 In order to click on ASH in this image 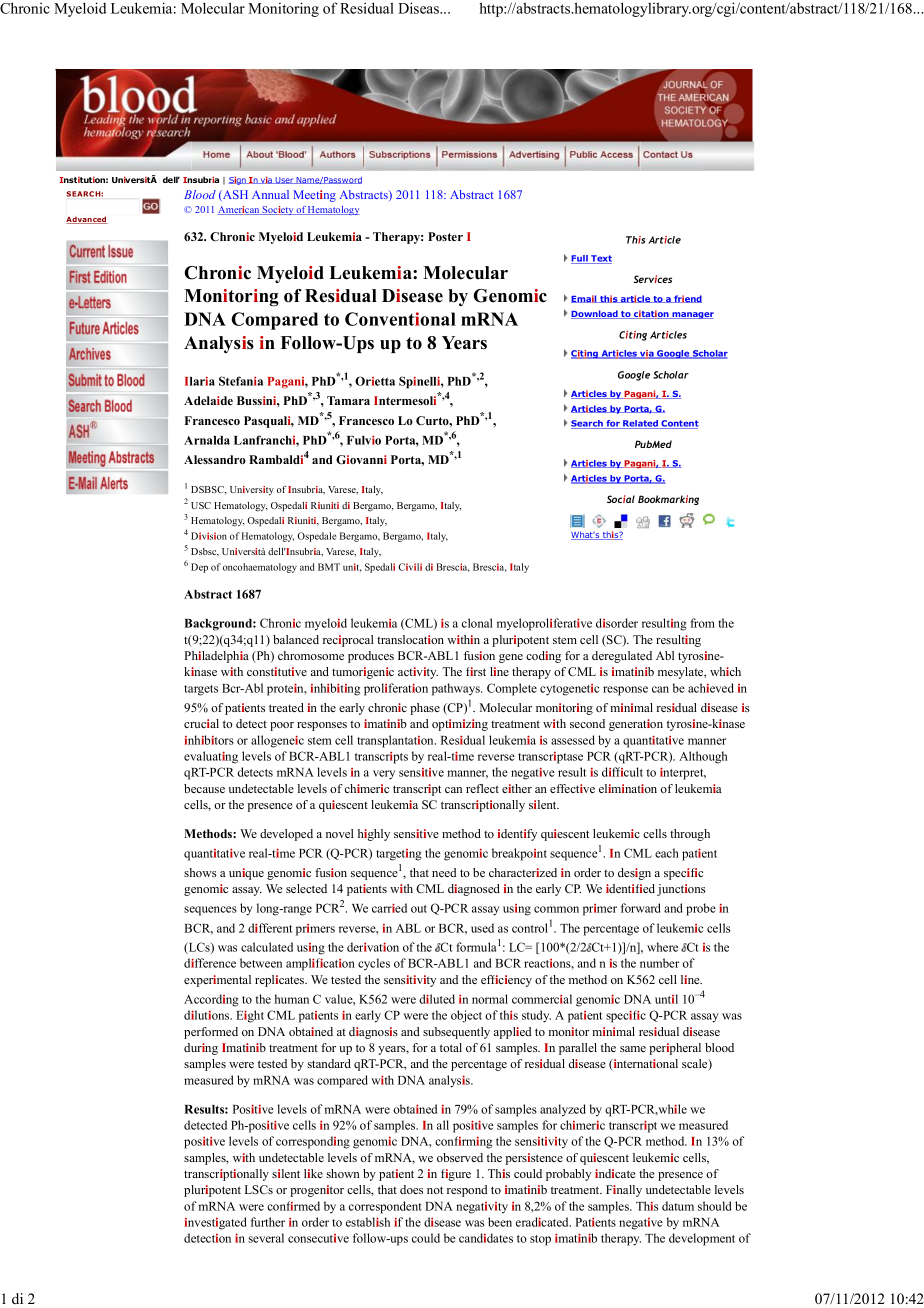, I will do `click(234, 195)`.
